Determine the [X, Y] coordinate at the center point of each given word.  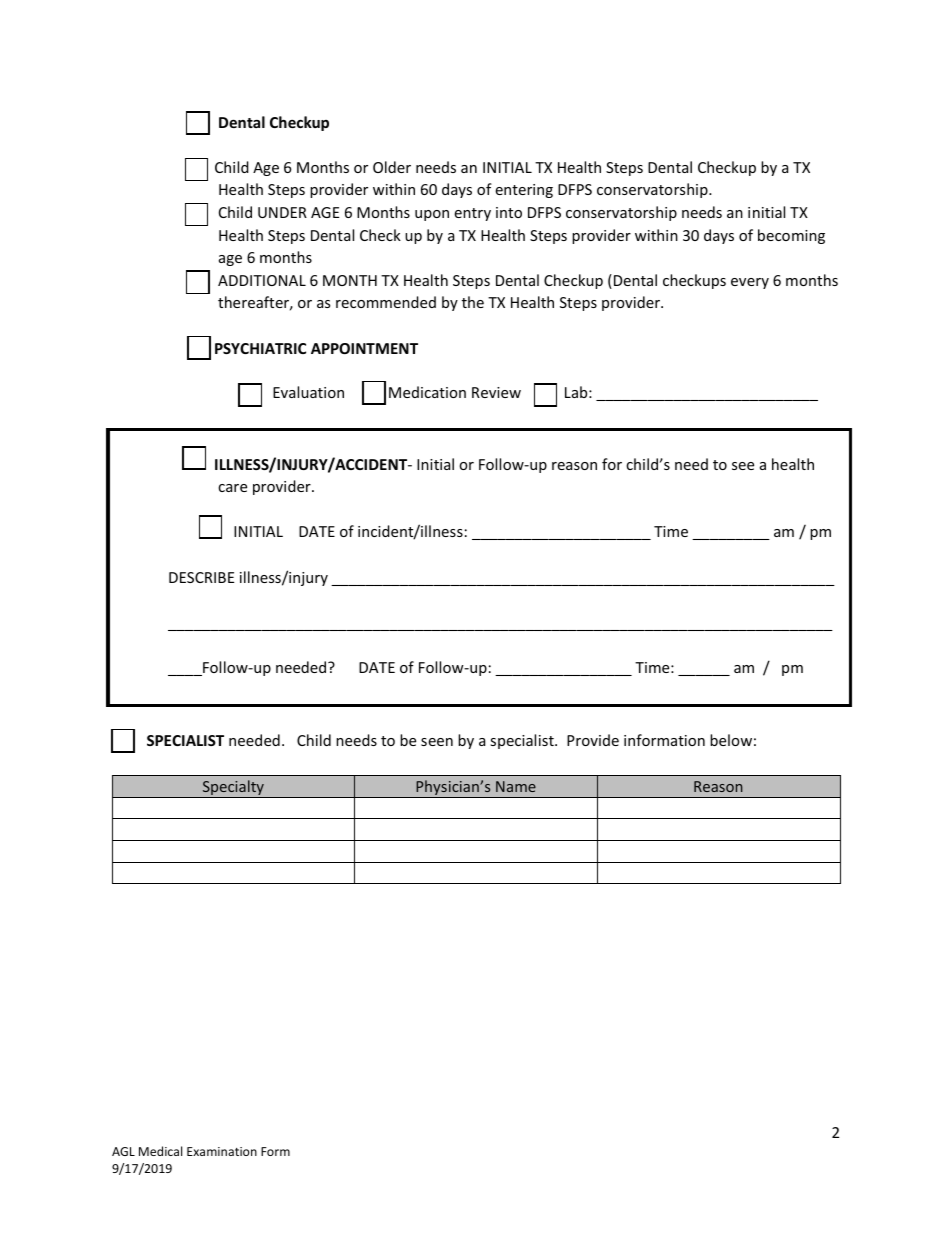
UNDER [282, 212]
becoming [791, 236]
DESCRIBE [201, 577]
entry [472, 214]
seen [437, 742]
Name [516, 786]
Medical [160, 1151]
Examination [222, 1151]
